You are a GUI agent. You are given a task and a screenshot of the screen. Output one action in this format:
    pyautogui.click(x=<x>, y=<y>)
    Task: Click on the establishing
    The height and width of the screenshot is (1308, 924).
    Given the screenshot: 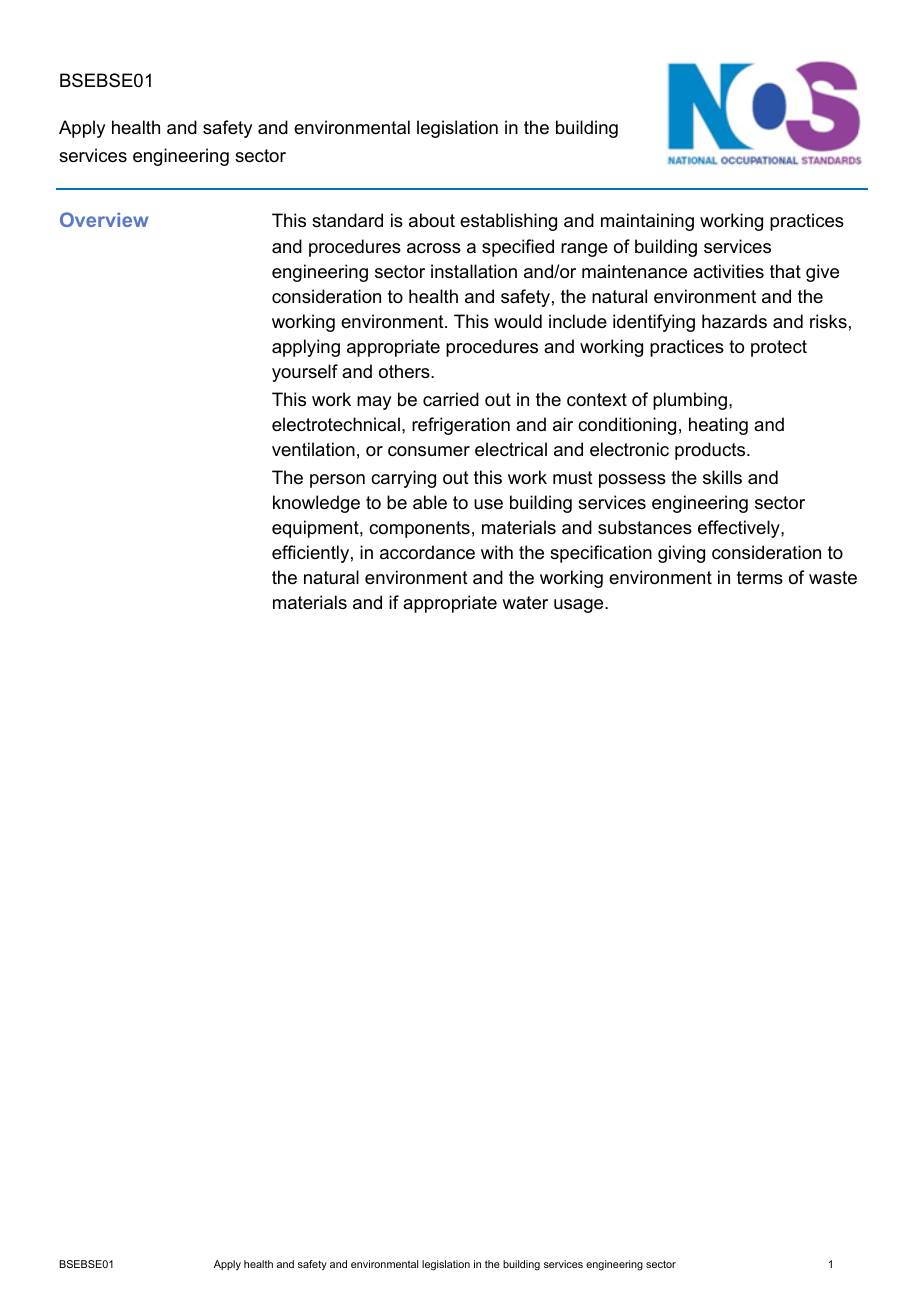 What is the action you would take?
    pyautogui.click(x=508, y=222)
